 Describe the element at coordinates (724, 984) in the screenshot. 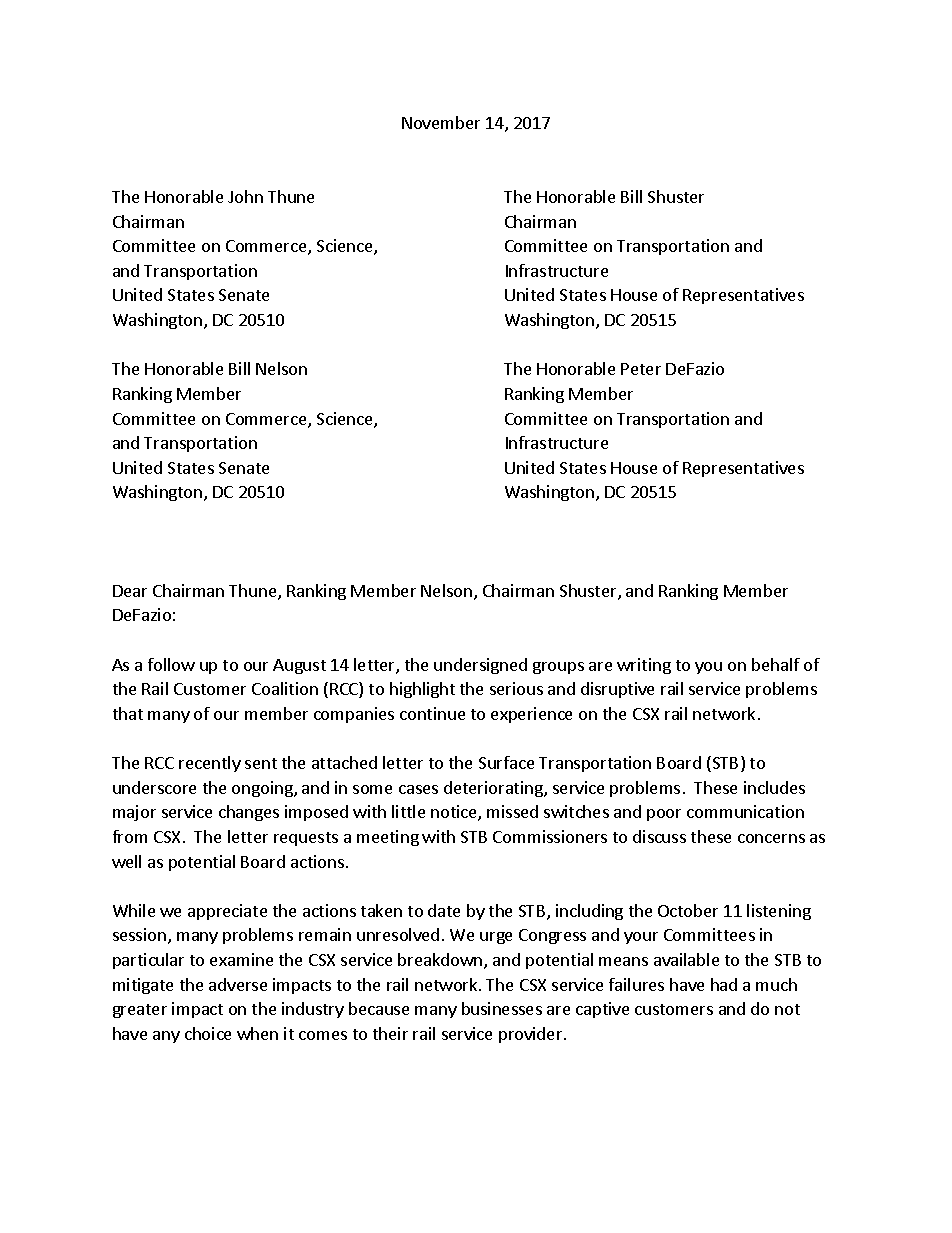

I see `had` at that location.
